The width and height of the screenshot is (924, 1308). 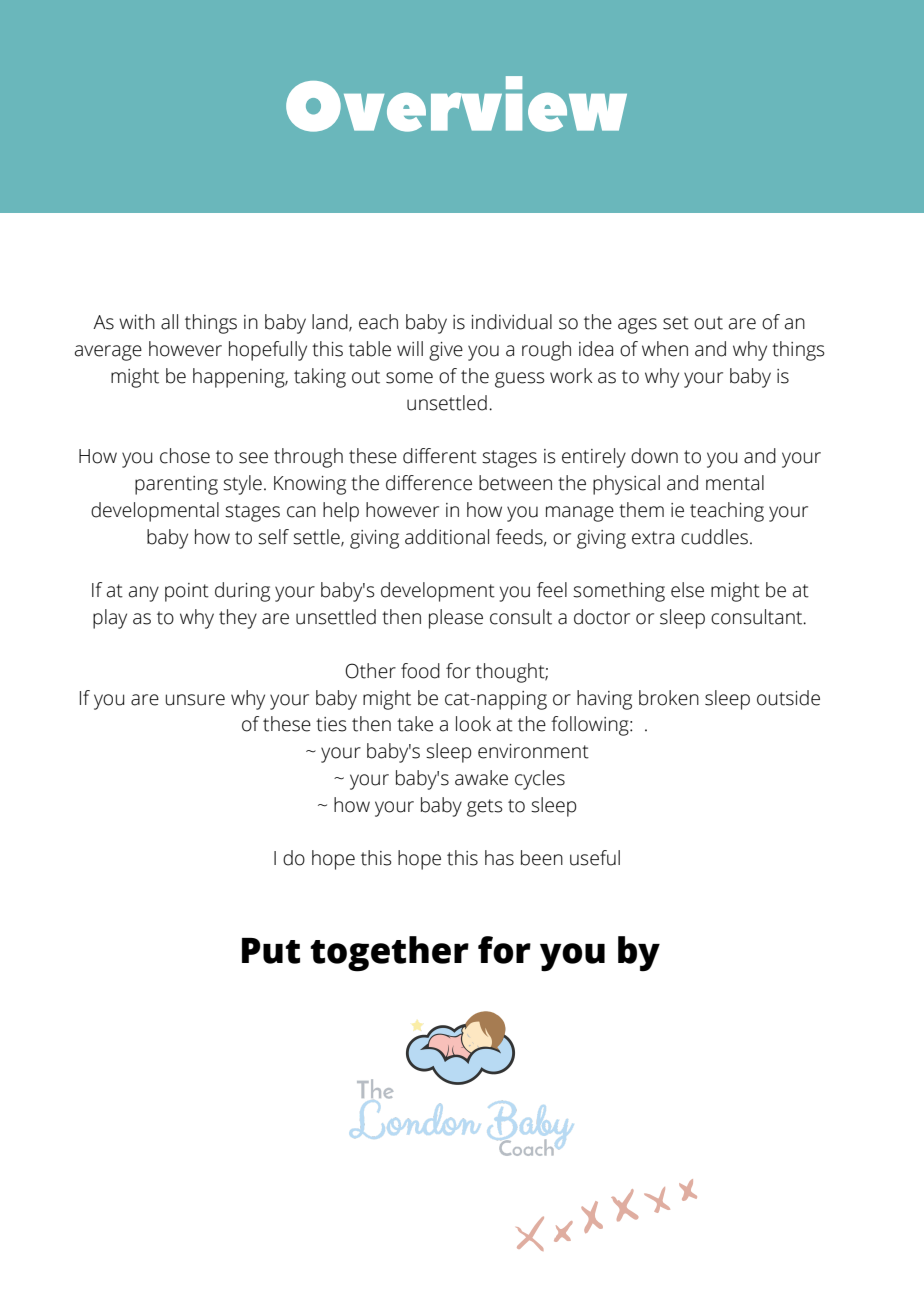 What do you see at coordinates (169, 322) in the screenshot?
I see `all` at bounding box center [169, 322].
